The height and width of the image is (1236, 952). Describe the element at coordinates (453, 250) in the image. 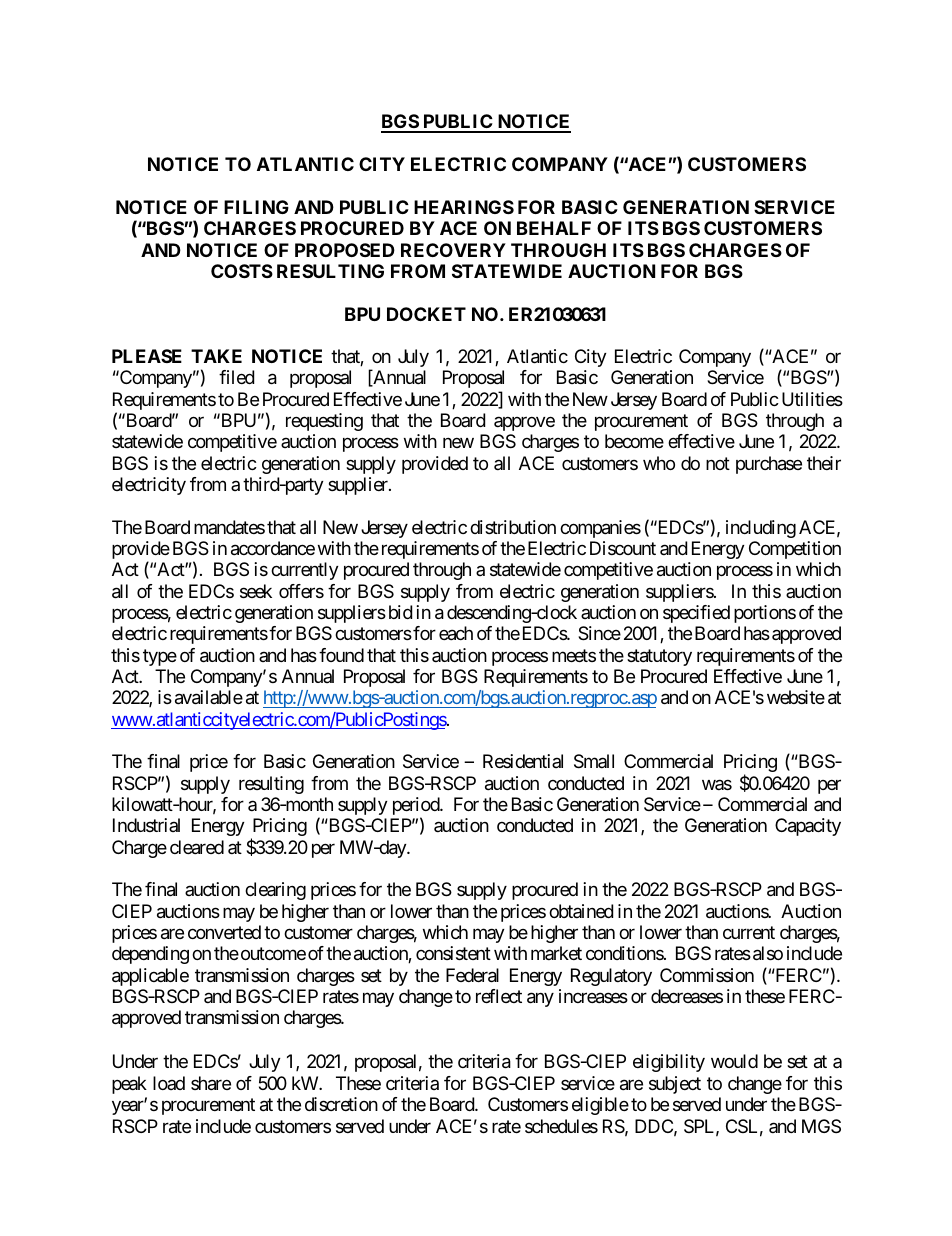

I see `RECOVERY` at that location.
